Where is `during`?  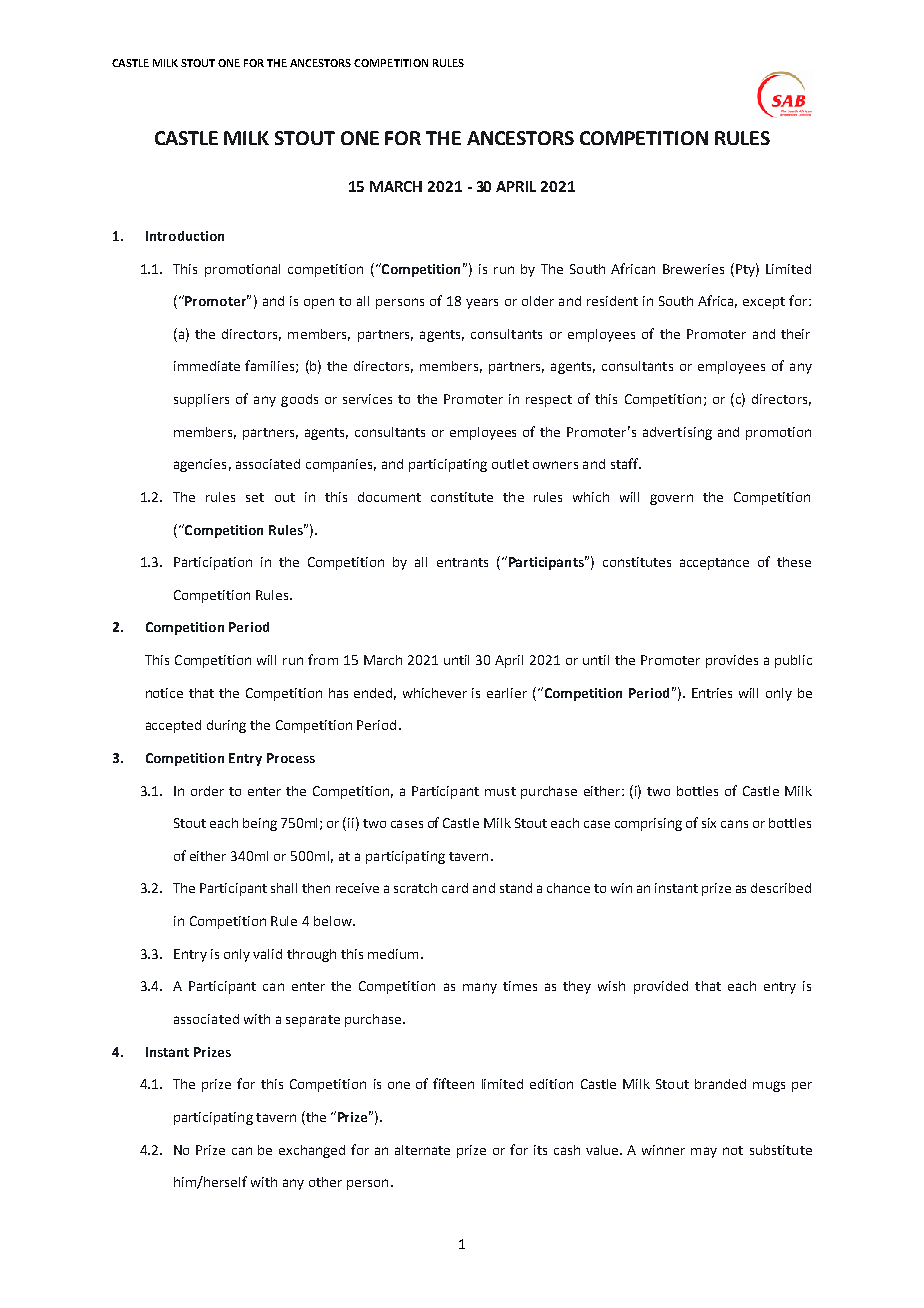
during is located at coordinates (226, 726).
